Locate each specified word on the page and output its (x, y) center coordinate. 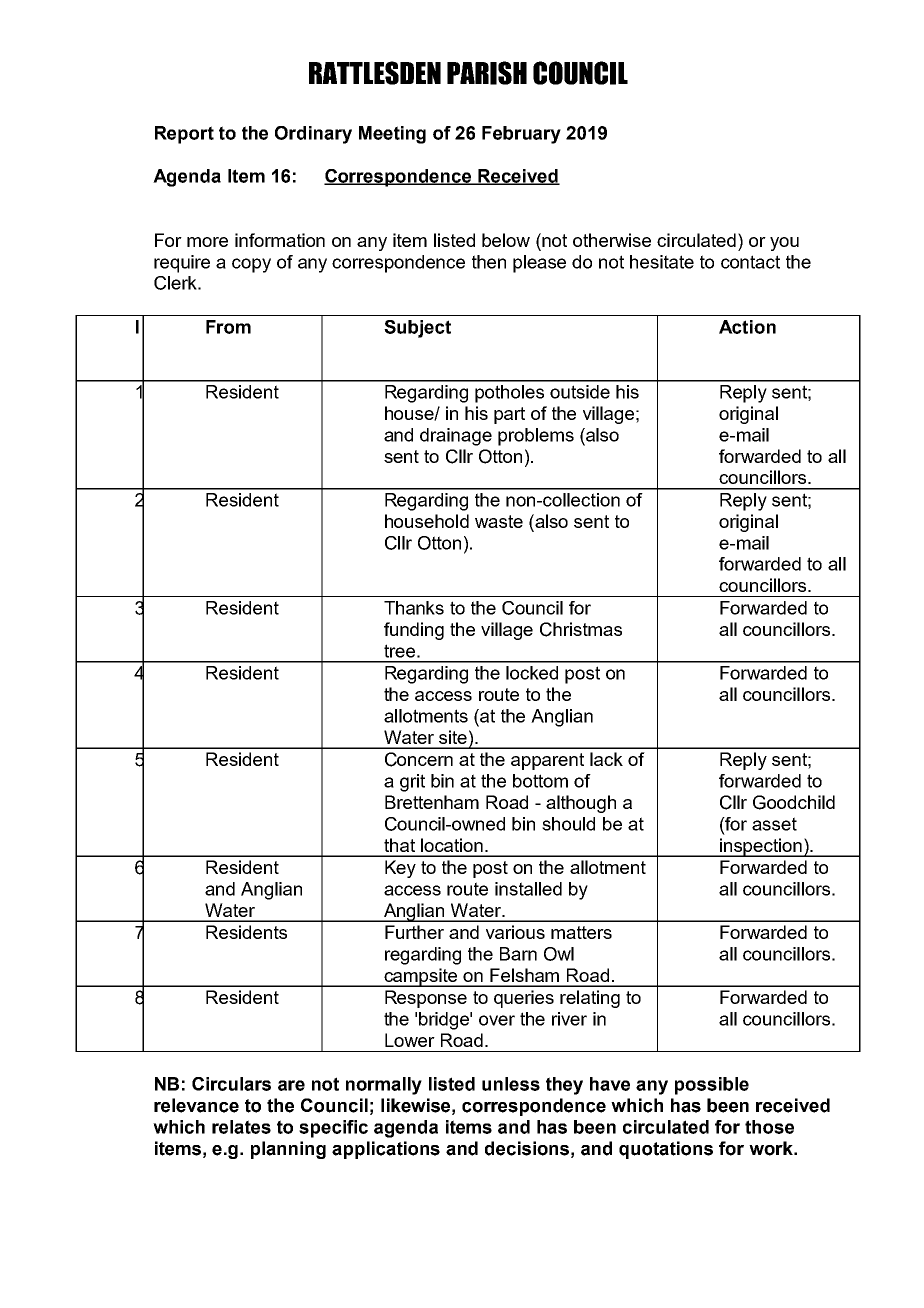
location (452, 845)
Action (747, 327)
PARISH (487, 73)
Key (400, 869)
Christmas (581, 629)
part (509, 415)
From (228, 327)
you (784, 244)
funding (414, 631)
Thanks (414, 608)
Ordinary (313, 135)
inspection (761, 847)
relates (241, 1127)
